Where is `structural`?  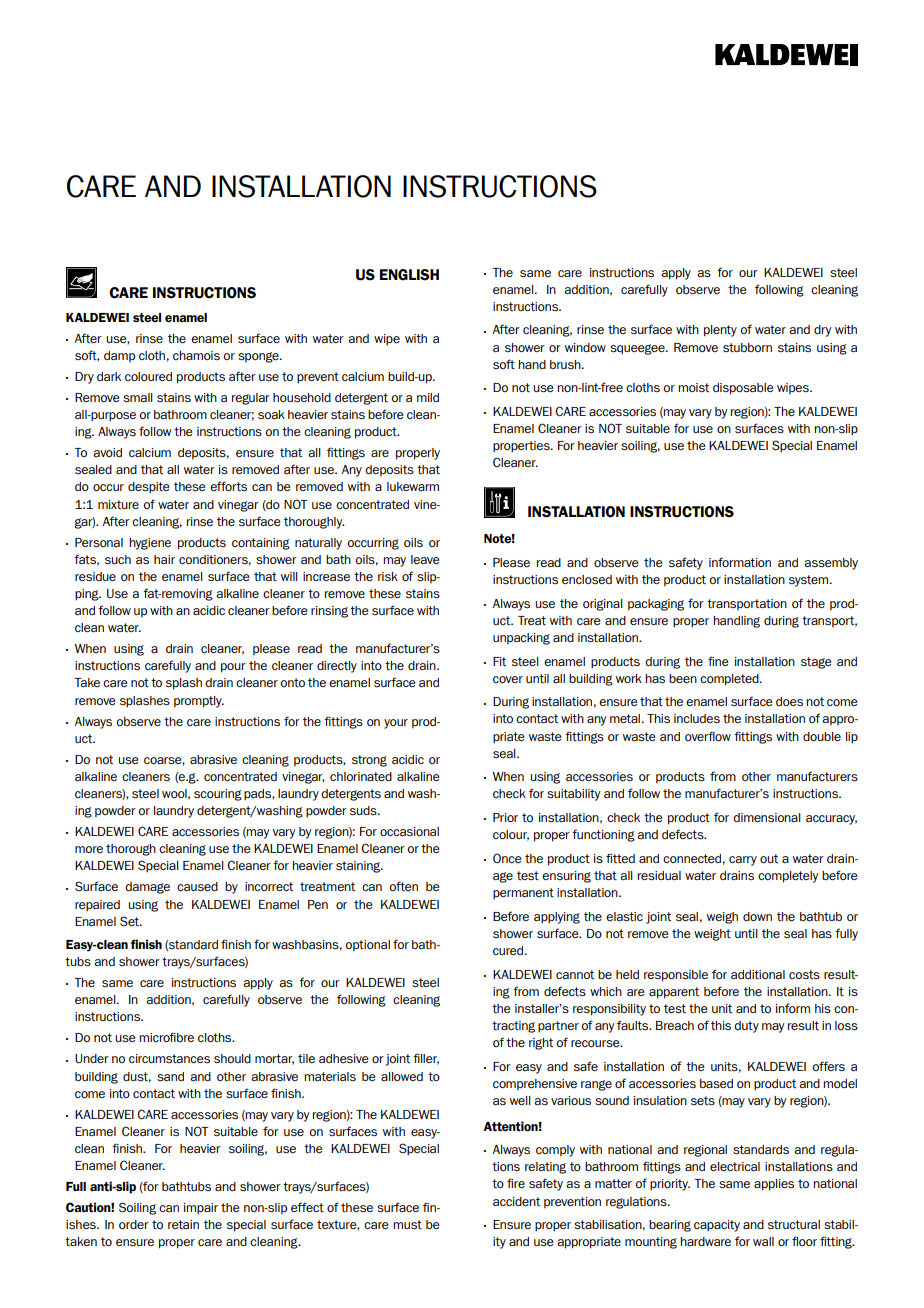 structural is located at coordinates (794, 1225).
